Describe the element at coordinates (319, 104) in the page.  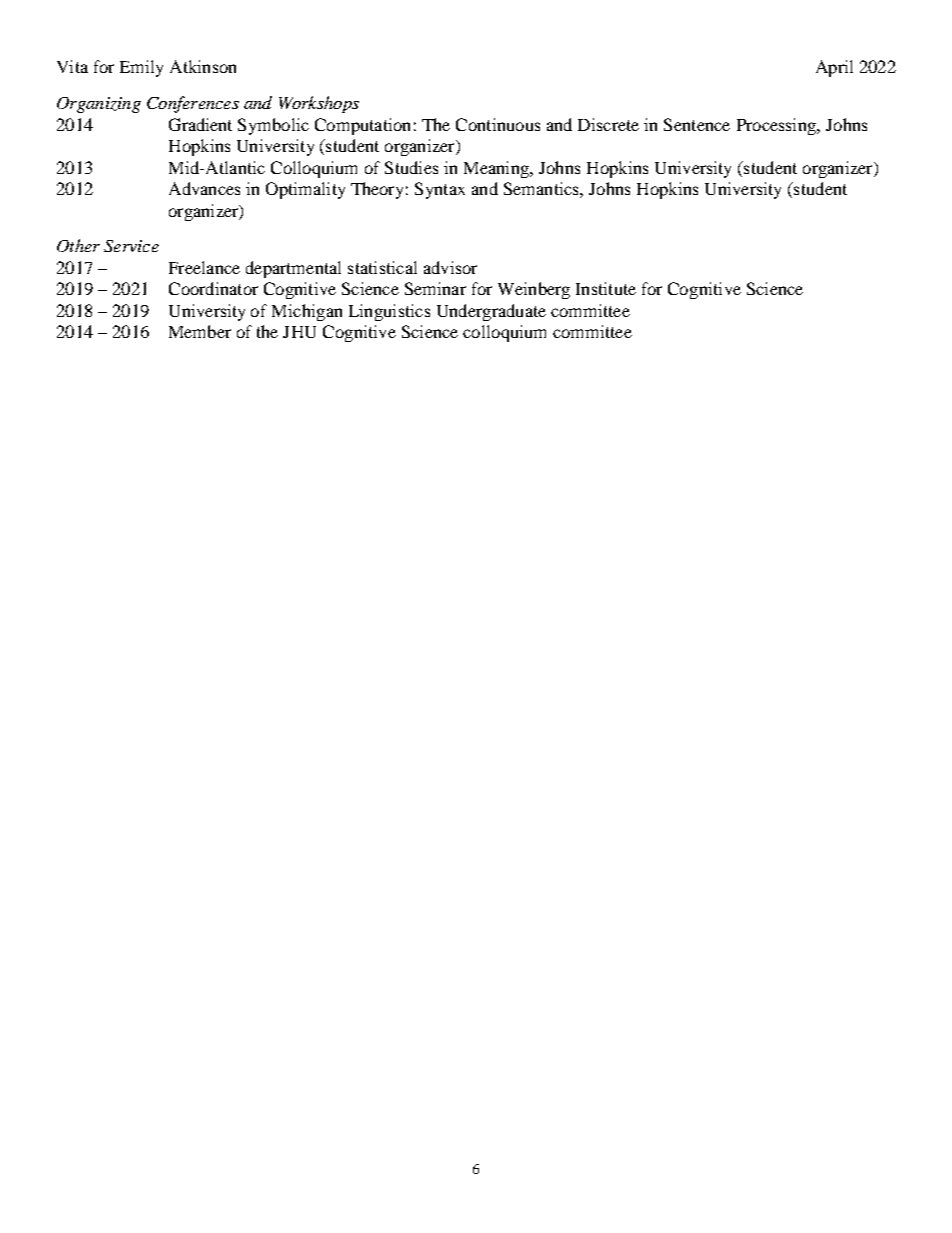
I see `Workshops` at that location.
